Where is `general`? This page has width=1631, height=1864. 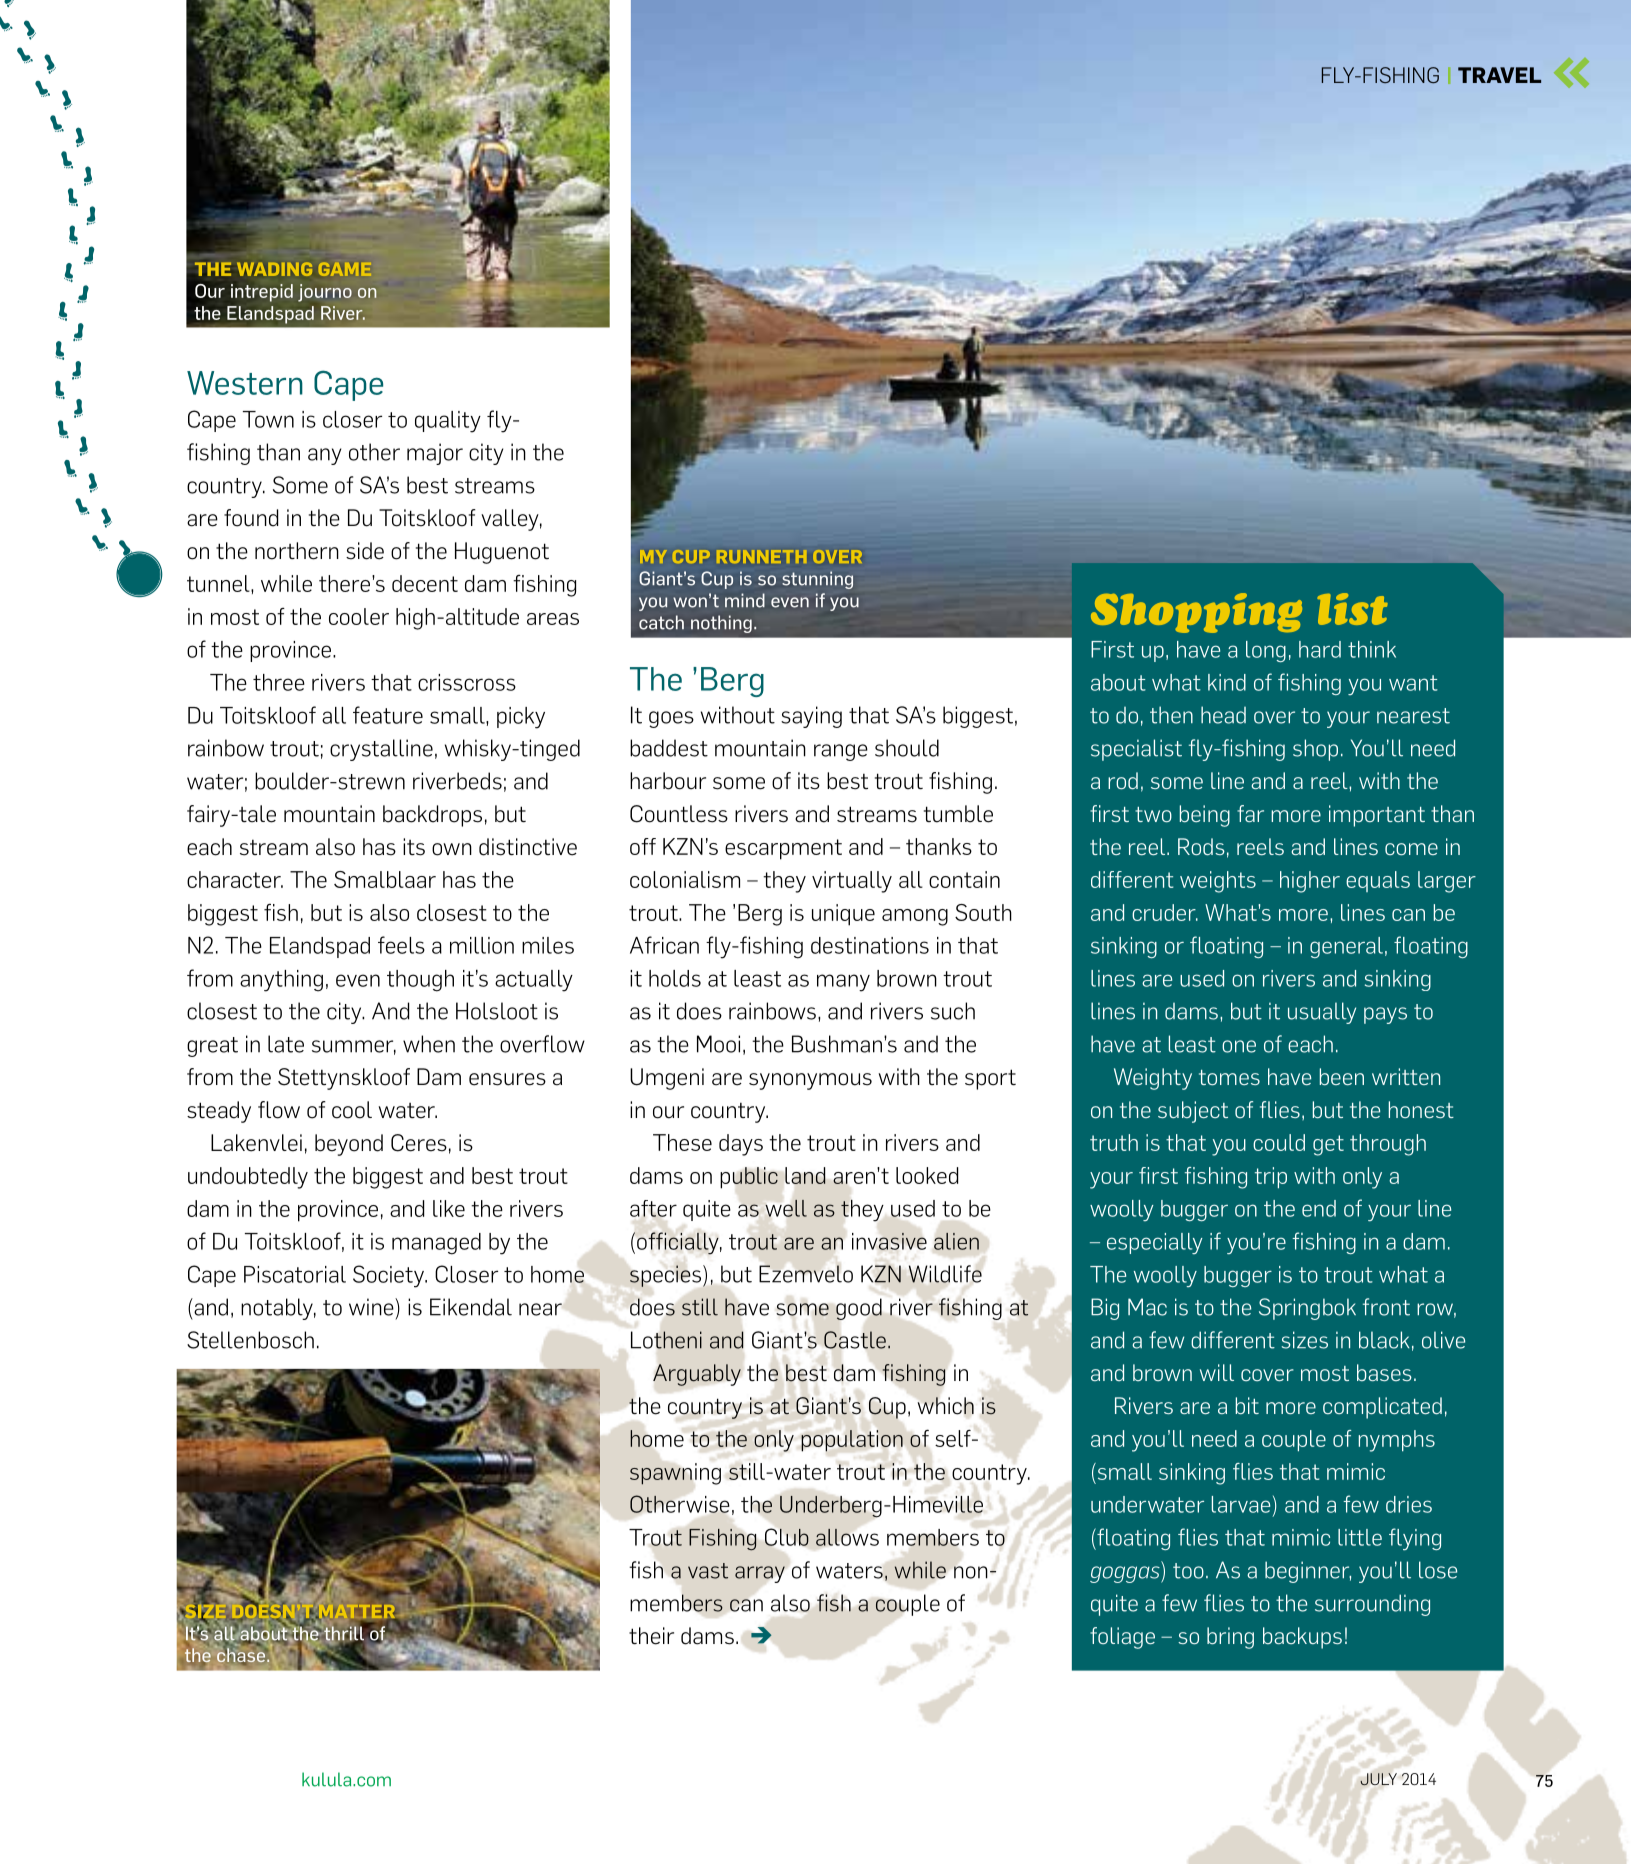 general is located at coordinates (1346, 947).
